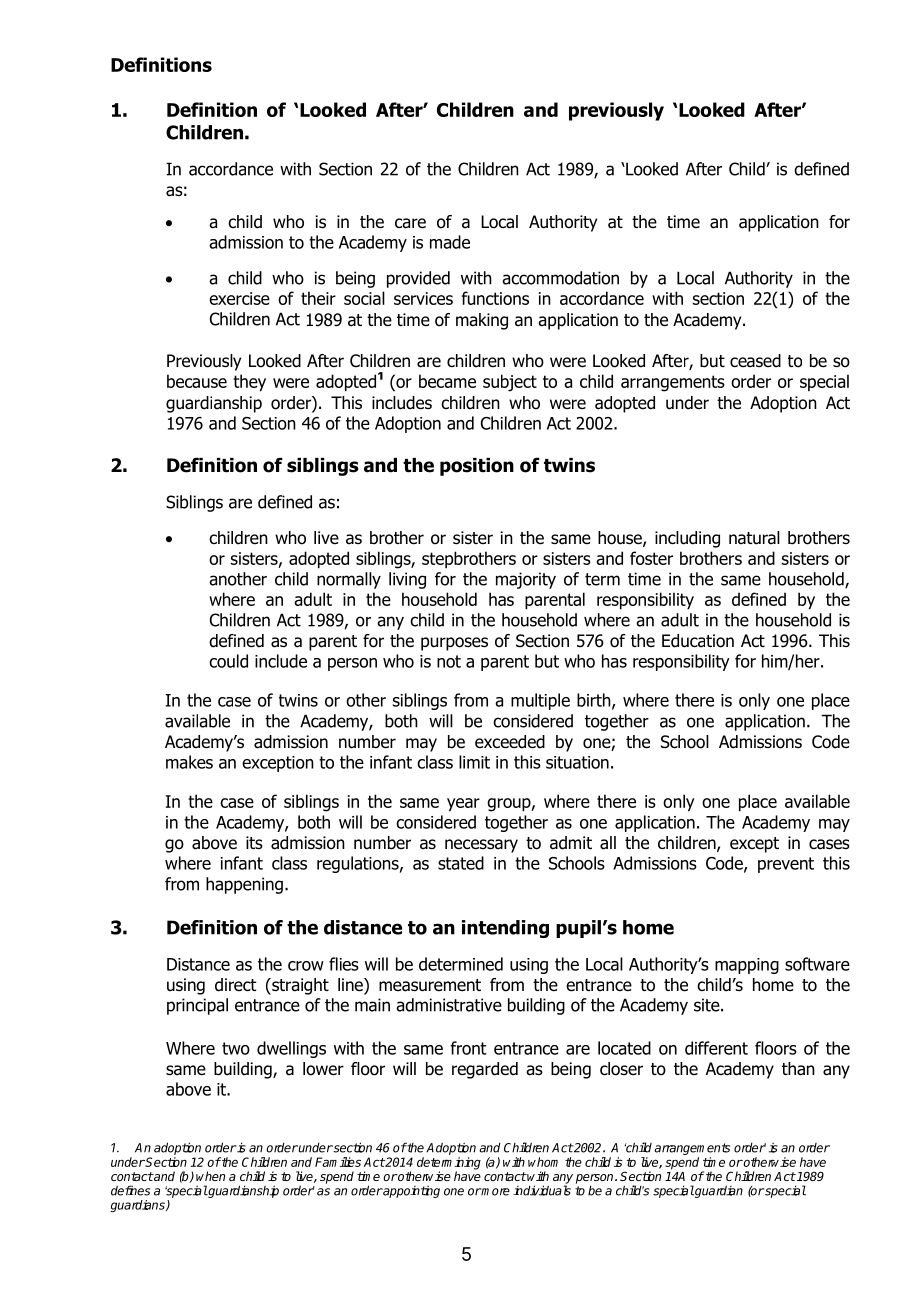  Describe the element at coordinates (786, 865) in the screenshot. I see `prevent` at that location.
